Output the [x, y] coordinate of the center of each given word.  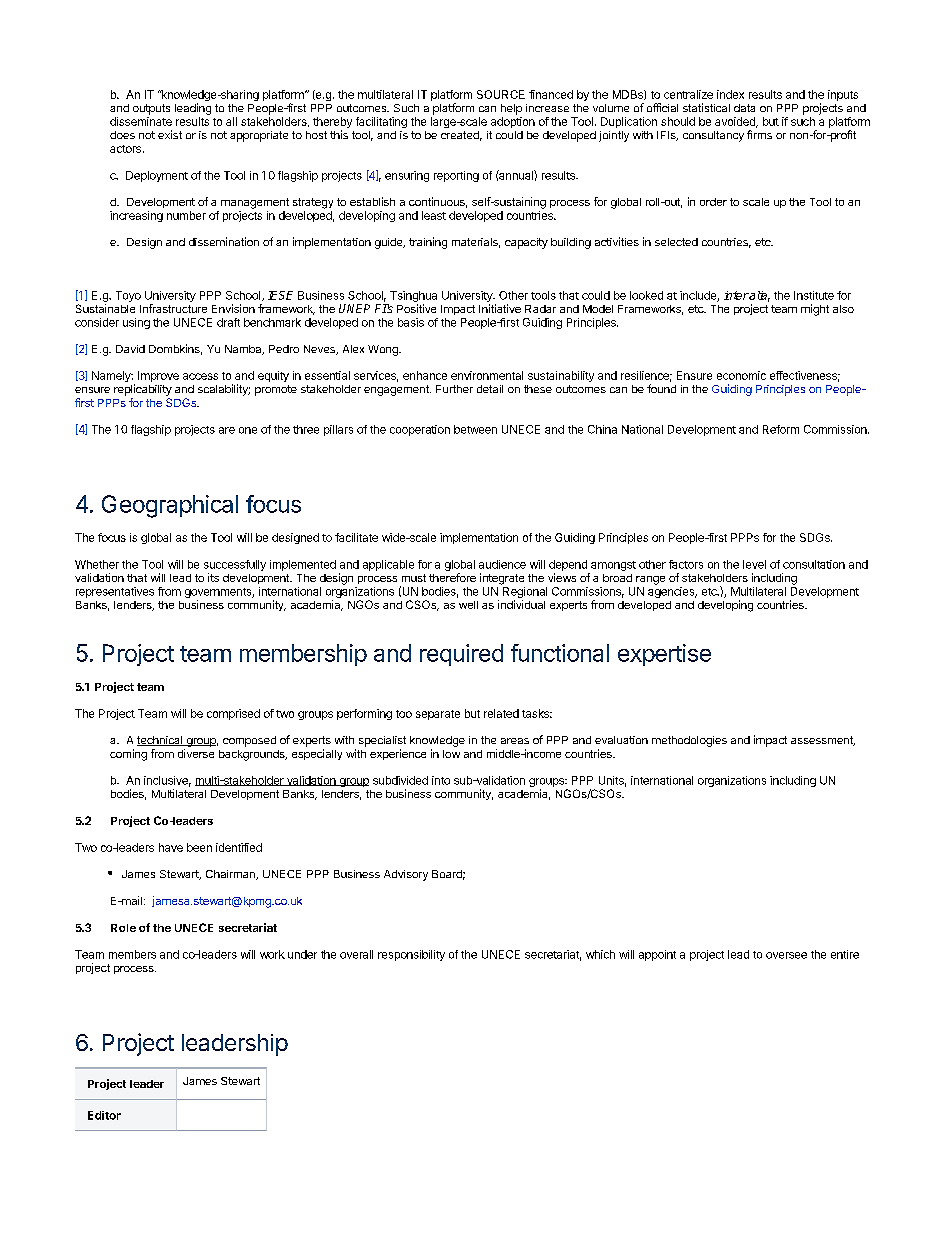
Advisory [406, 875]
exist [170, 134]
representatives [115, 592]
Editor [104, 1115]
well [468, 605]
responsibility [411, 955]
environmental [487, 375]
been [199, 847]
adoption [513, 122]
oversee [786, 955]
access [200, 376]
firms [759, 134]
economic [741, 375]
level [754, 564]
